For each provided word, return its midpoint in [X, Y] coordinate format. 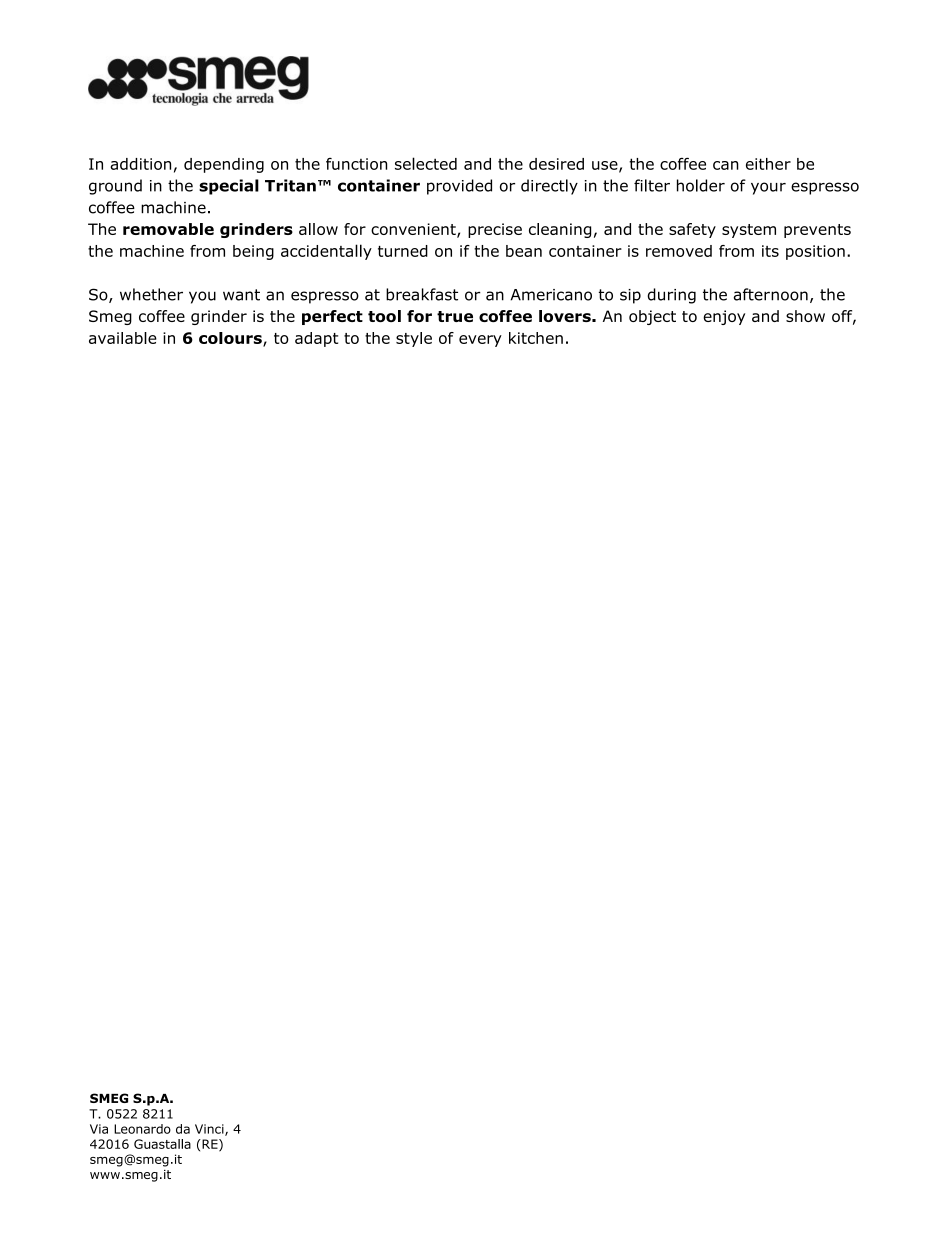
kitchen [536, 338]
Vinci [210, 1130]
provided [459, 187]
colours [231, 339]
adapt [316, 339]
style [414, 339]
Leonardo [142, 1129]
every [480, 341]
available [123, 338]
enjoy [724, 317]
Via [99, 1129]
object [652, 317]
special [229, 187]
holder [701, 185]
